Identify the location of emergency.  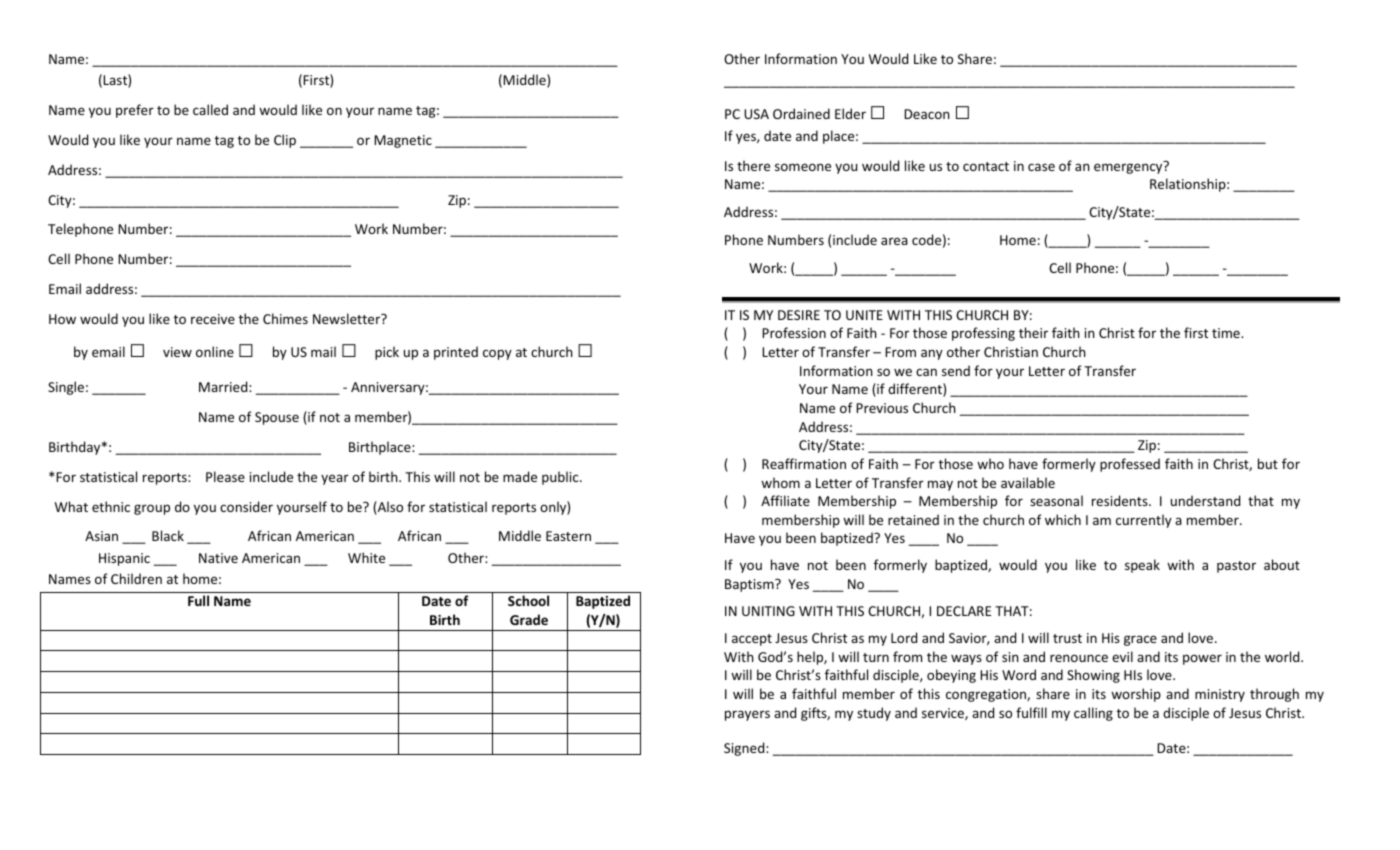
(1129, 167).
